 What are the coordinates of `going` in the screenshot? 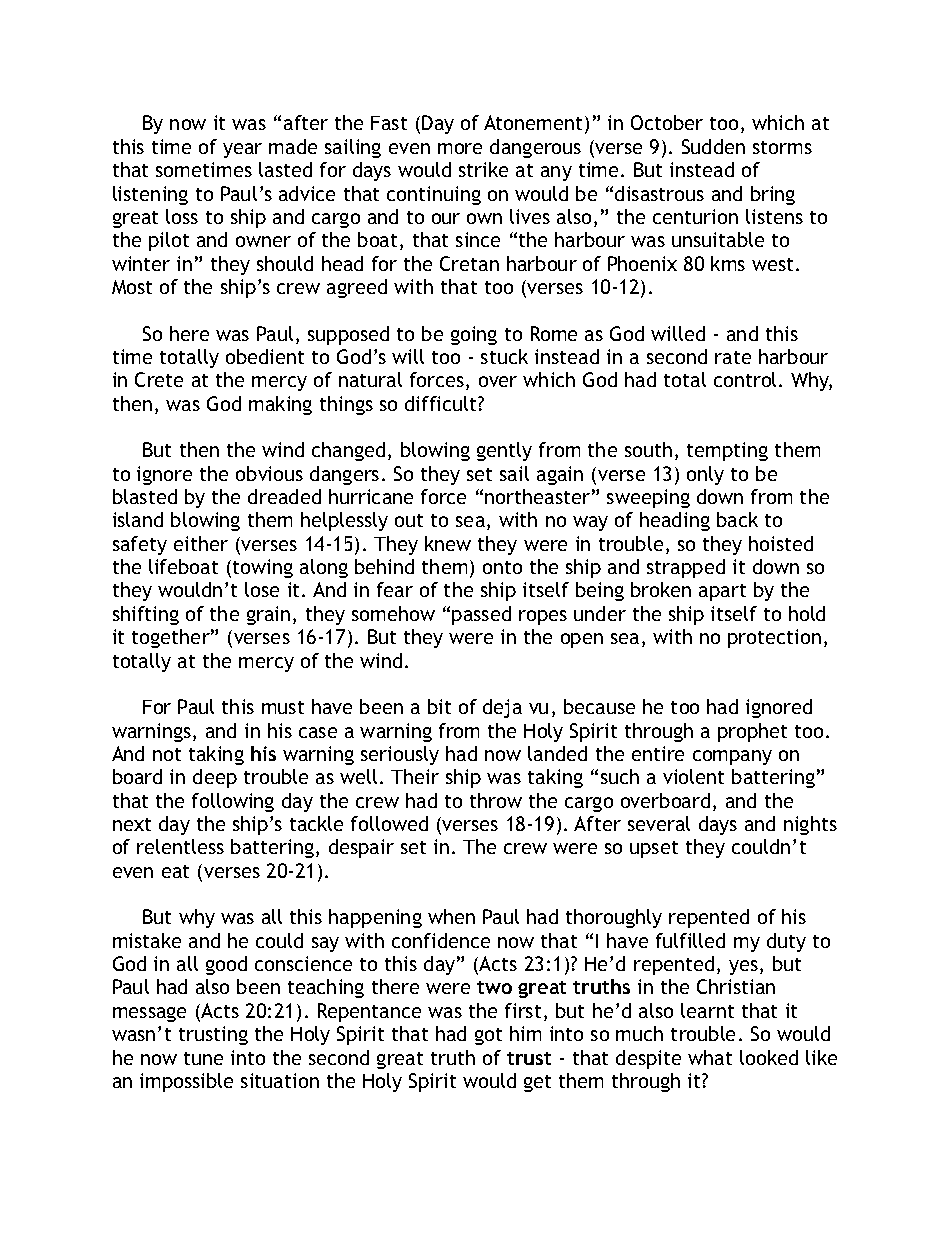 It's located at (474, 335).
